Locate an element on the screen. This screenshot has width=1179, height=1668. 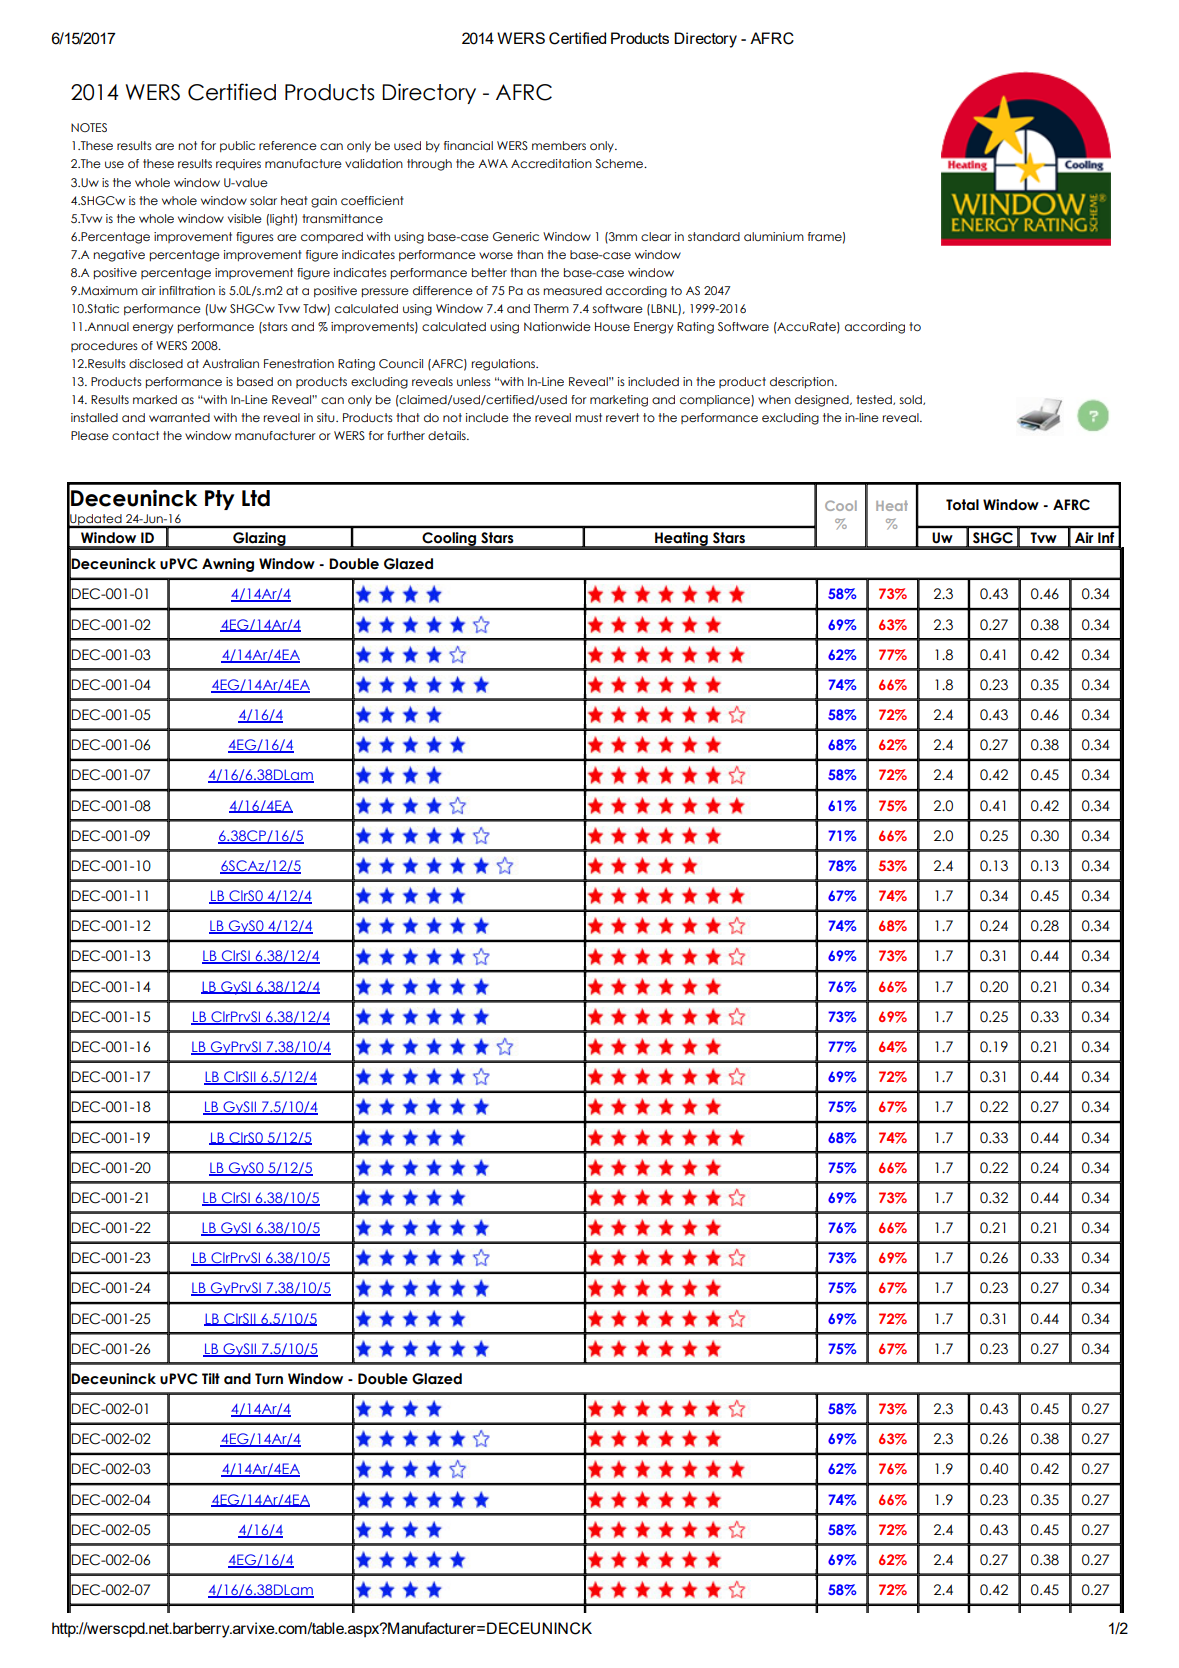
Pty is located at coordinates (220, 500).
